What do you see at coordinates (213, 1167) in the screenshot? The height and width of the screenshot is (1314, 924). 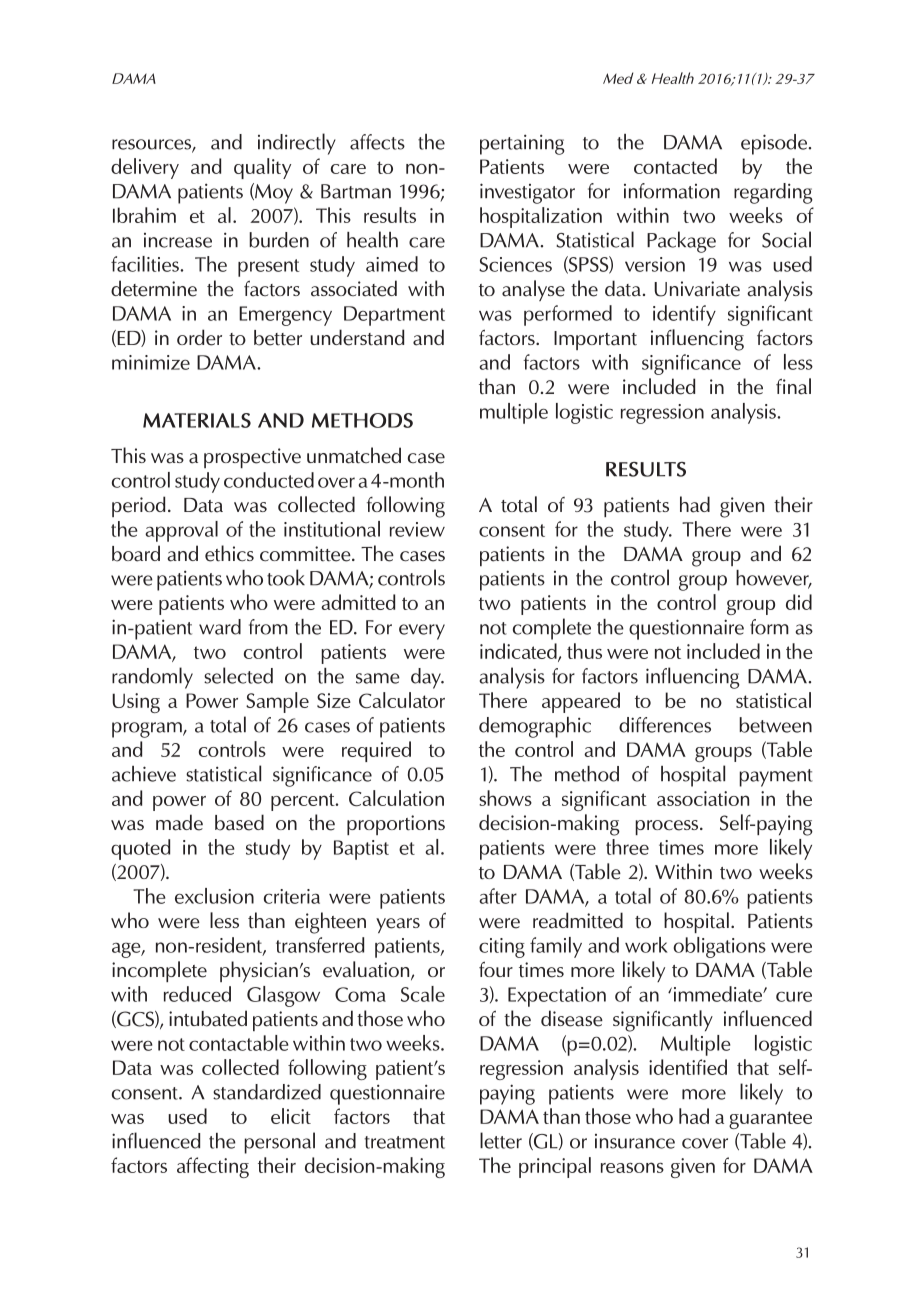 I see `affecting` at bounding box center [213, 1167].
